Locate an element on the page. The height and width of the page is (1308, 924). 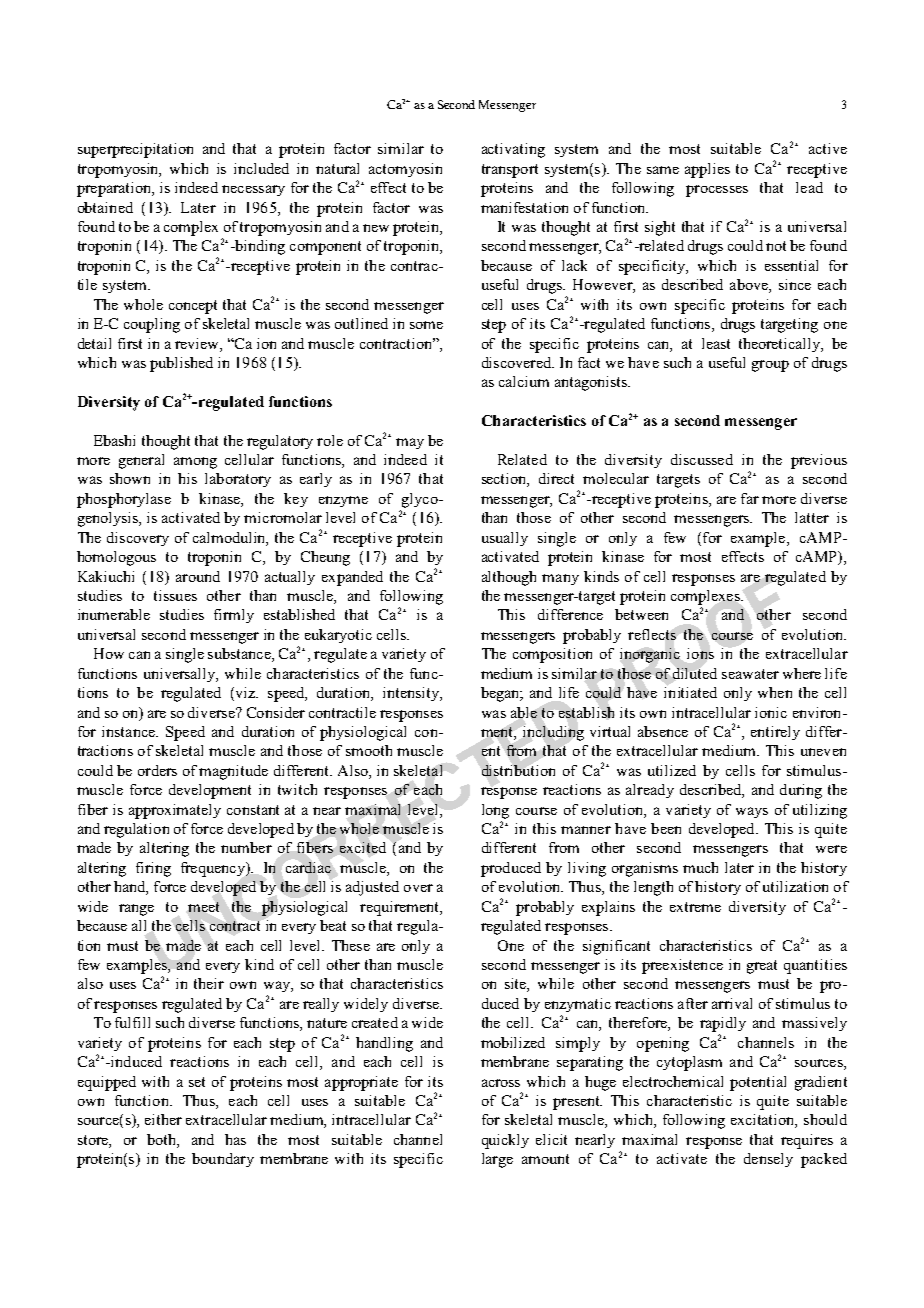
quickly is located at coordinates (505, 1141).
